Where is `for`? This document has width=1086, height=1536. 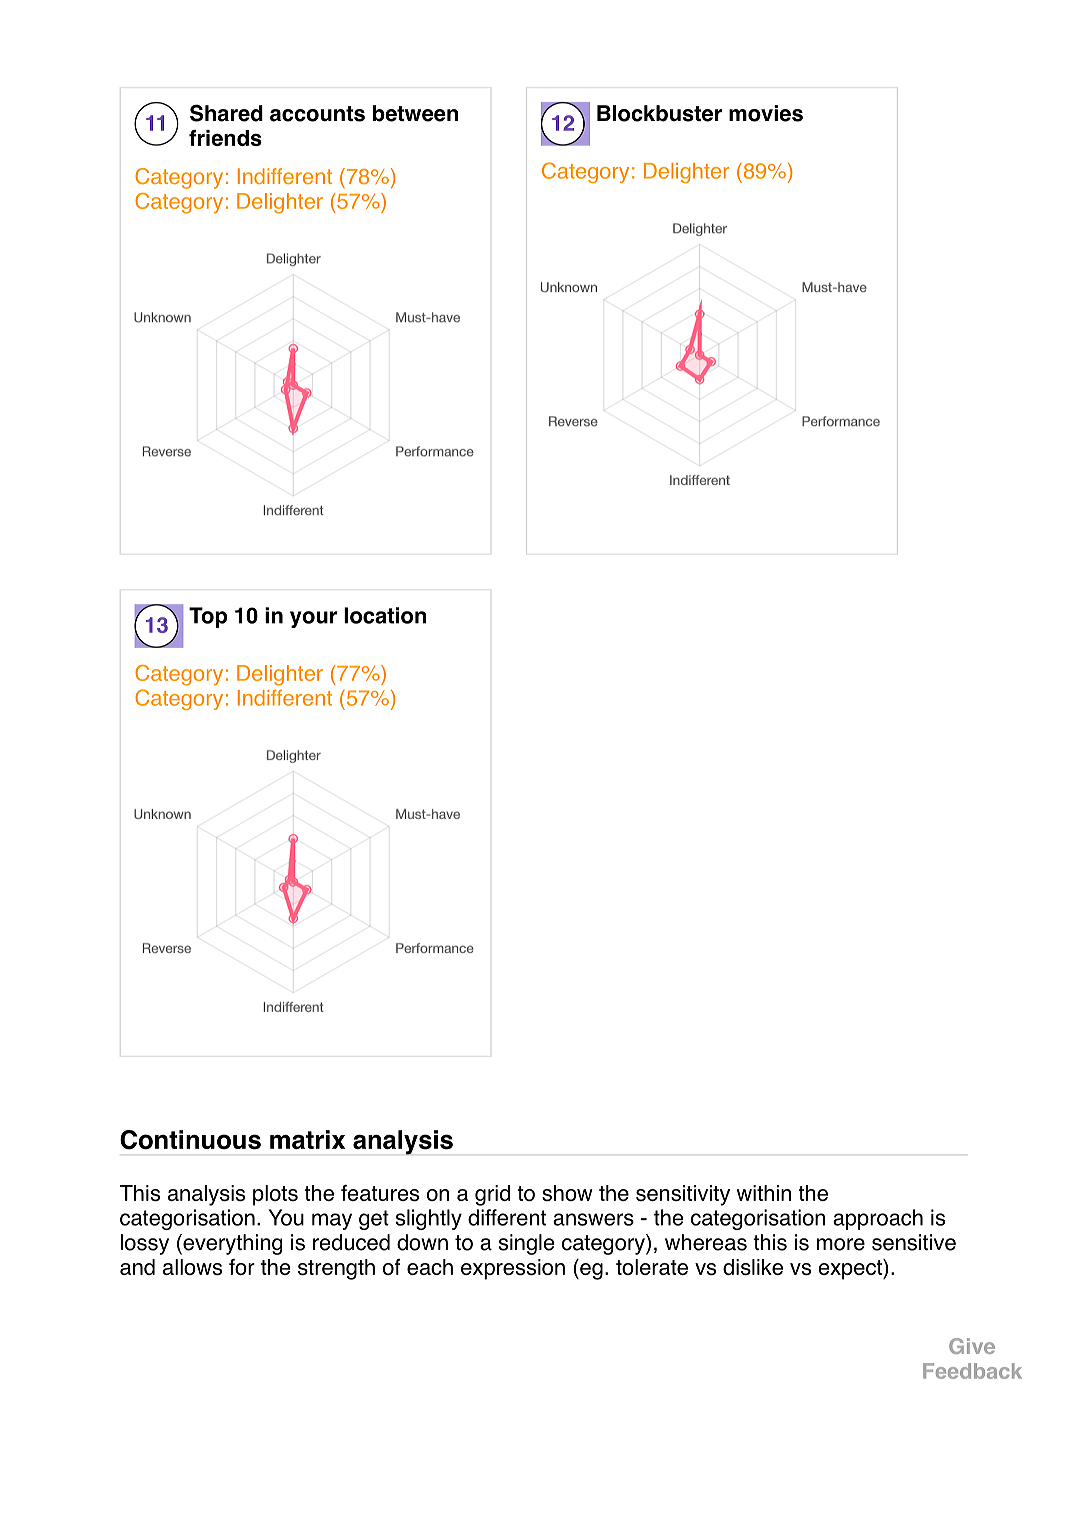 for is located at coordinates (242, 1267).
